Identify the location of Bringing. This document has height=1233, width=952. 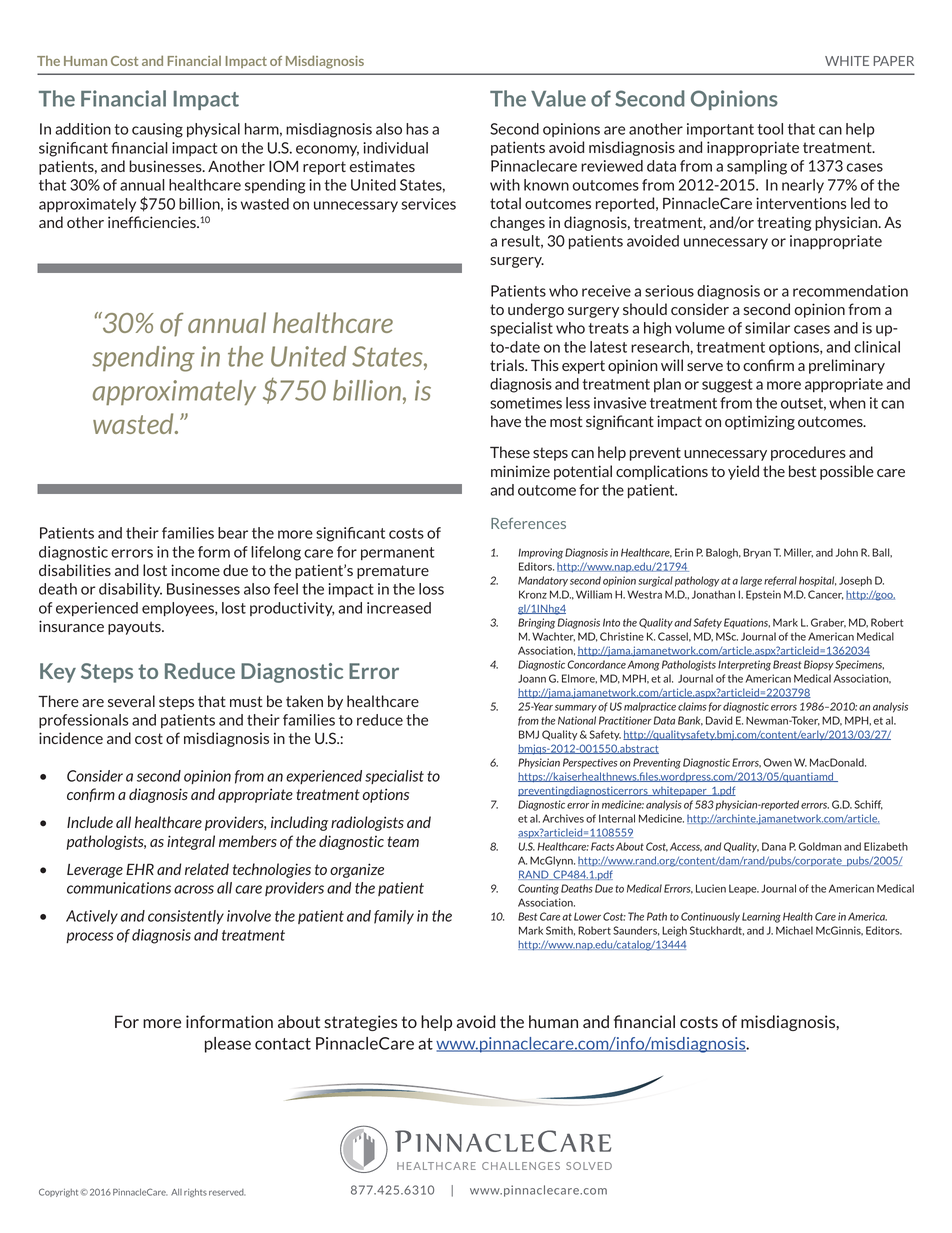
(536, 623).
